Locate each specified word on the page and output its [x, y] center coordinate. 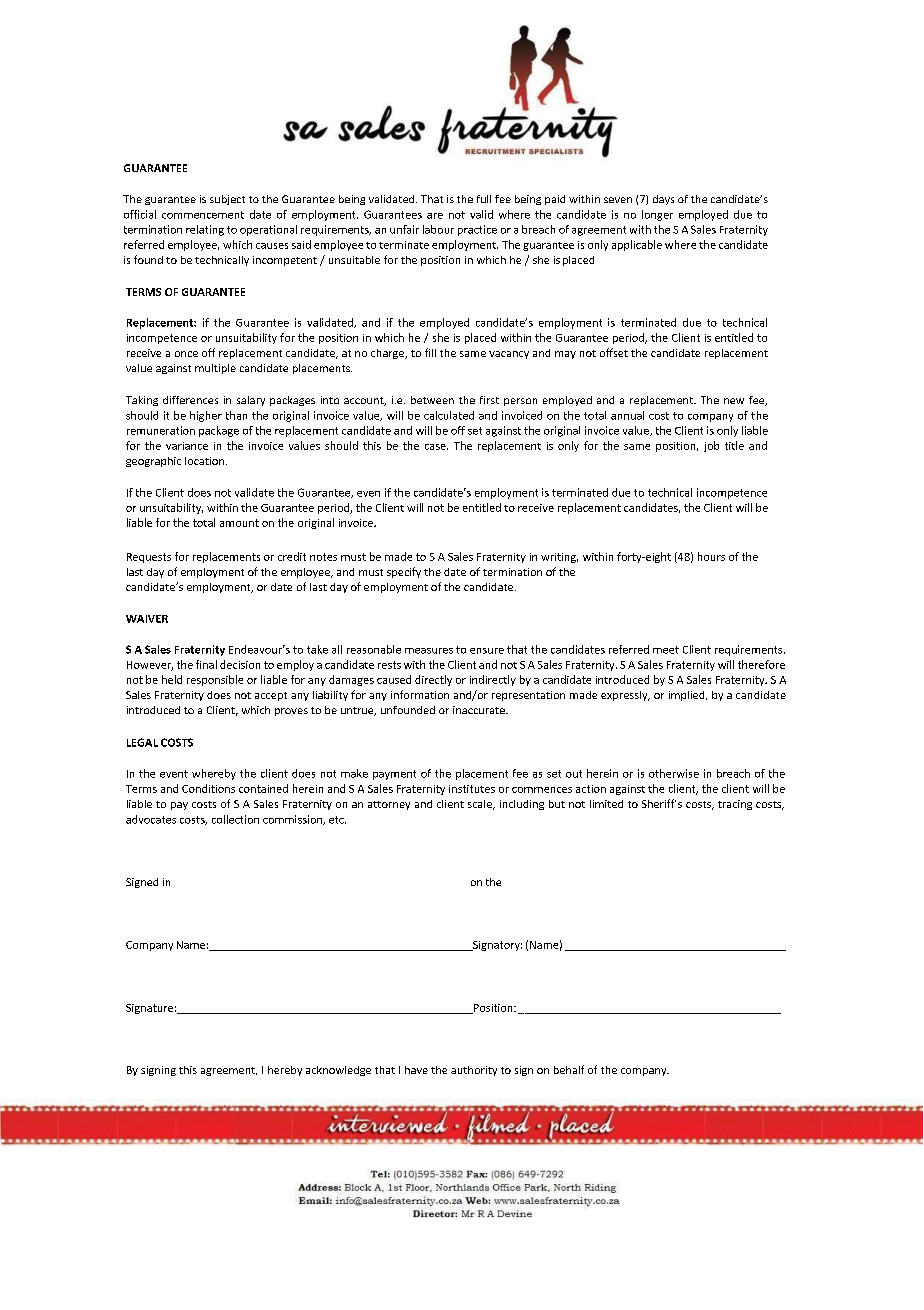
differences [190, 400]
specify [404, 572]
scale [481, 805]
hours [711, 556]
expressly [625, 696]
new [734, 401]
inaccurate [480, 710]
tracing [735, 805]
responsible [215, 680]
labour [438, 229]
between [432, 400]
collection [235, 819]
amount [239, 523]
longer [657, 215]
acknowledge [338, 1071]
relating [205, 230]
